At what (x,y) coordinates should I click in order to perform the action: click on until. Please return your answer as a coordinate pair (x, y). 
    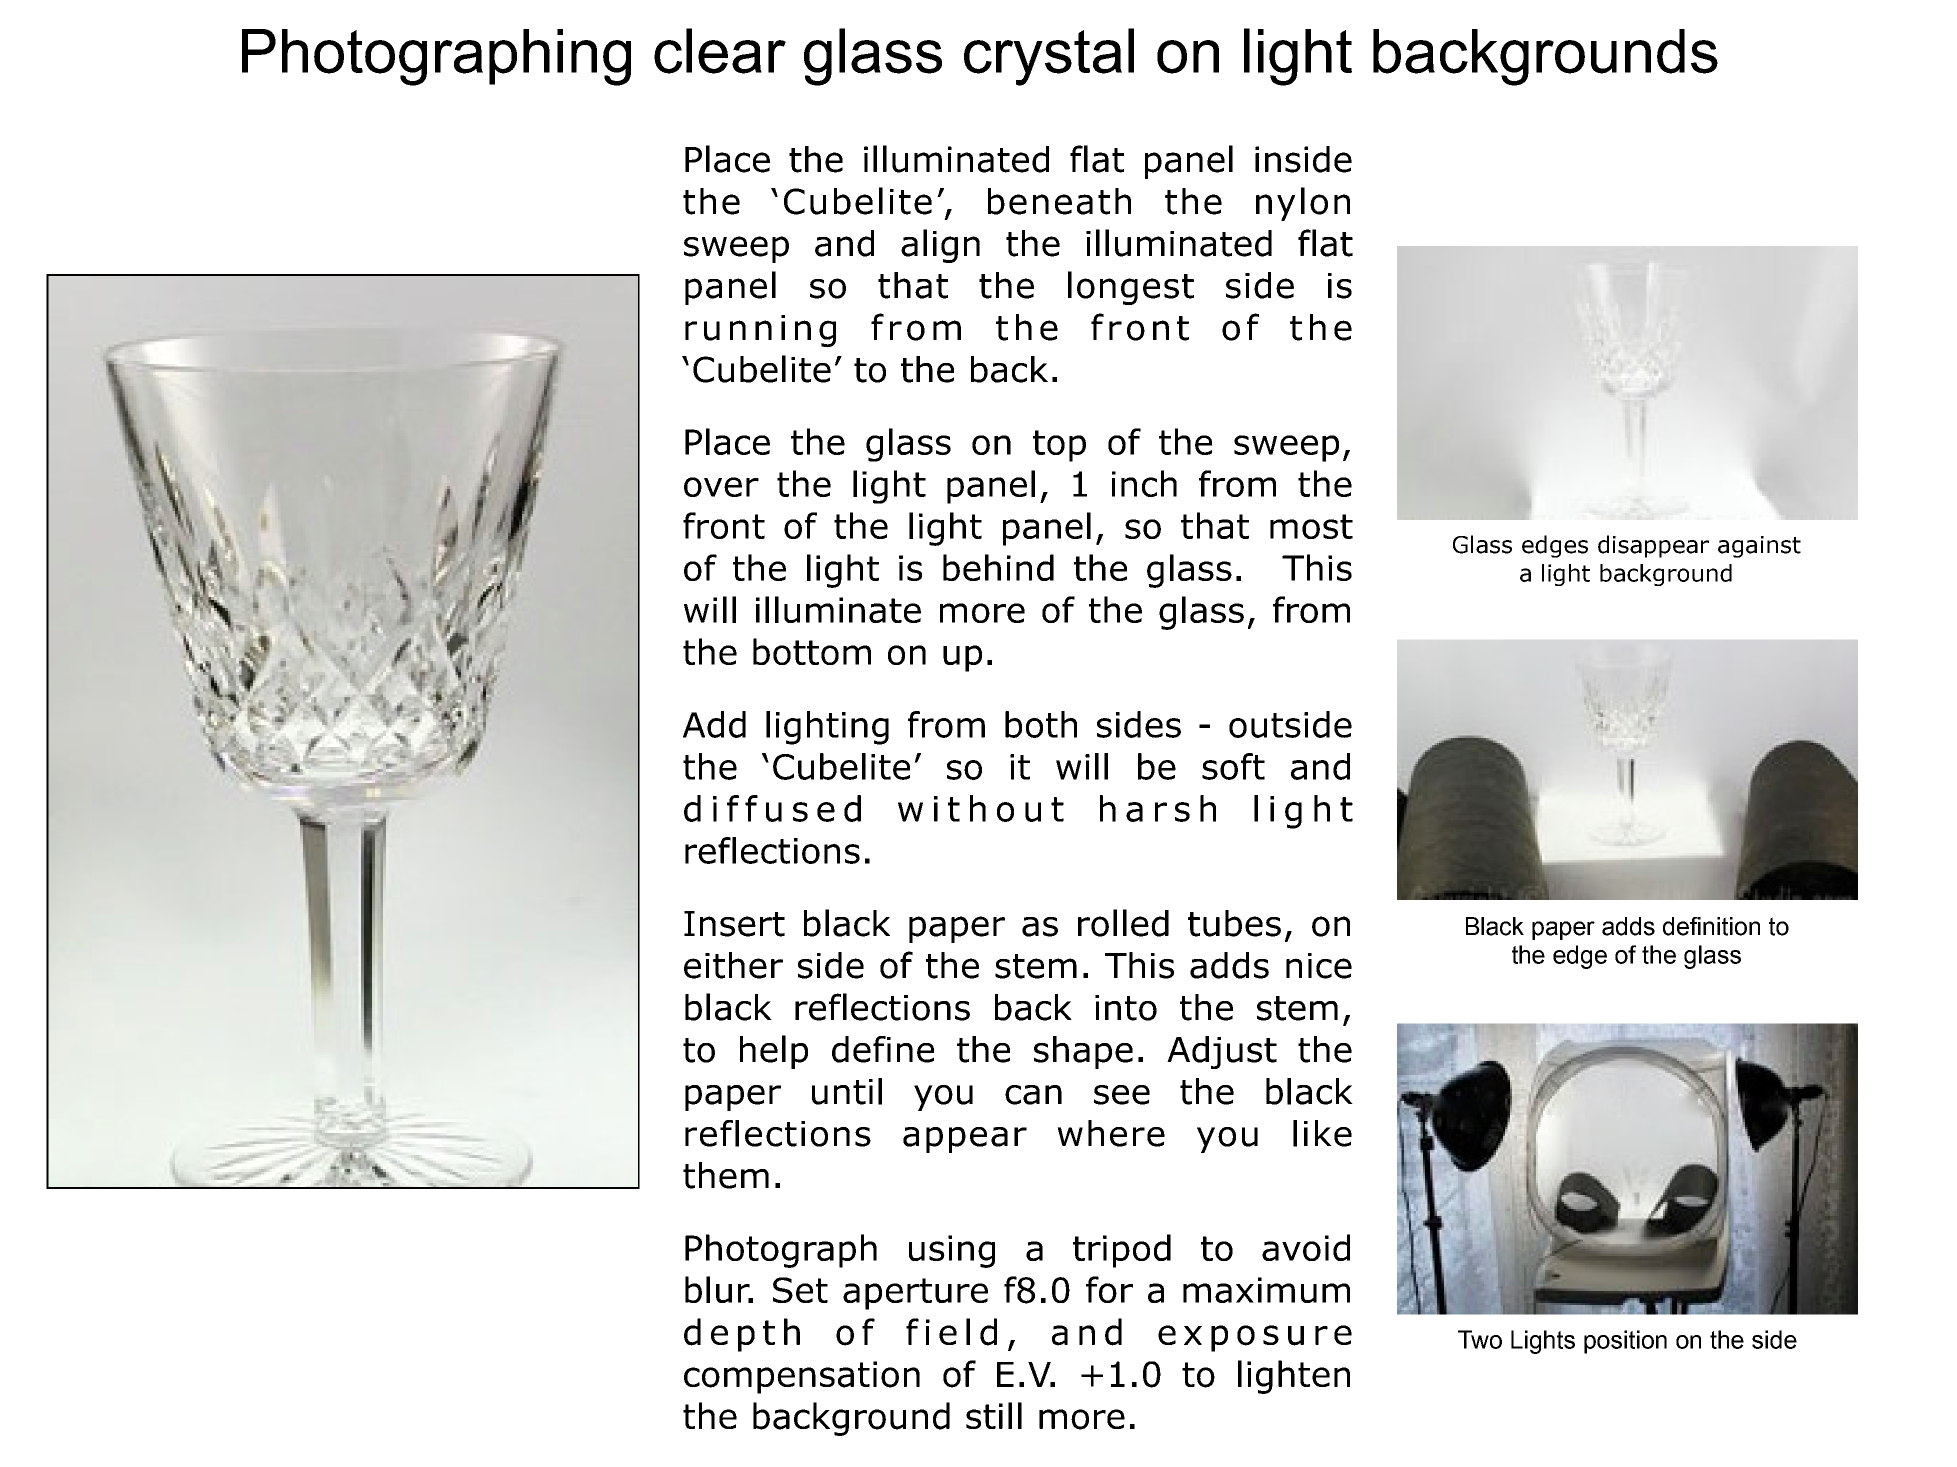
    Looking at the image, I should click on (847, 1091).
